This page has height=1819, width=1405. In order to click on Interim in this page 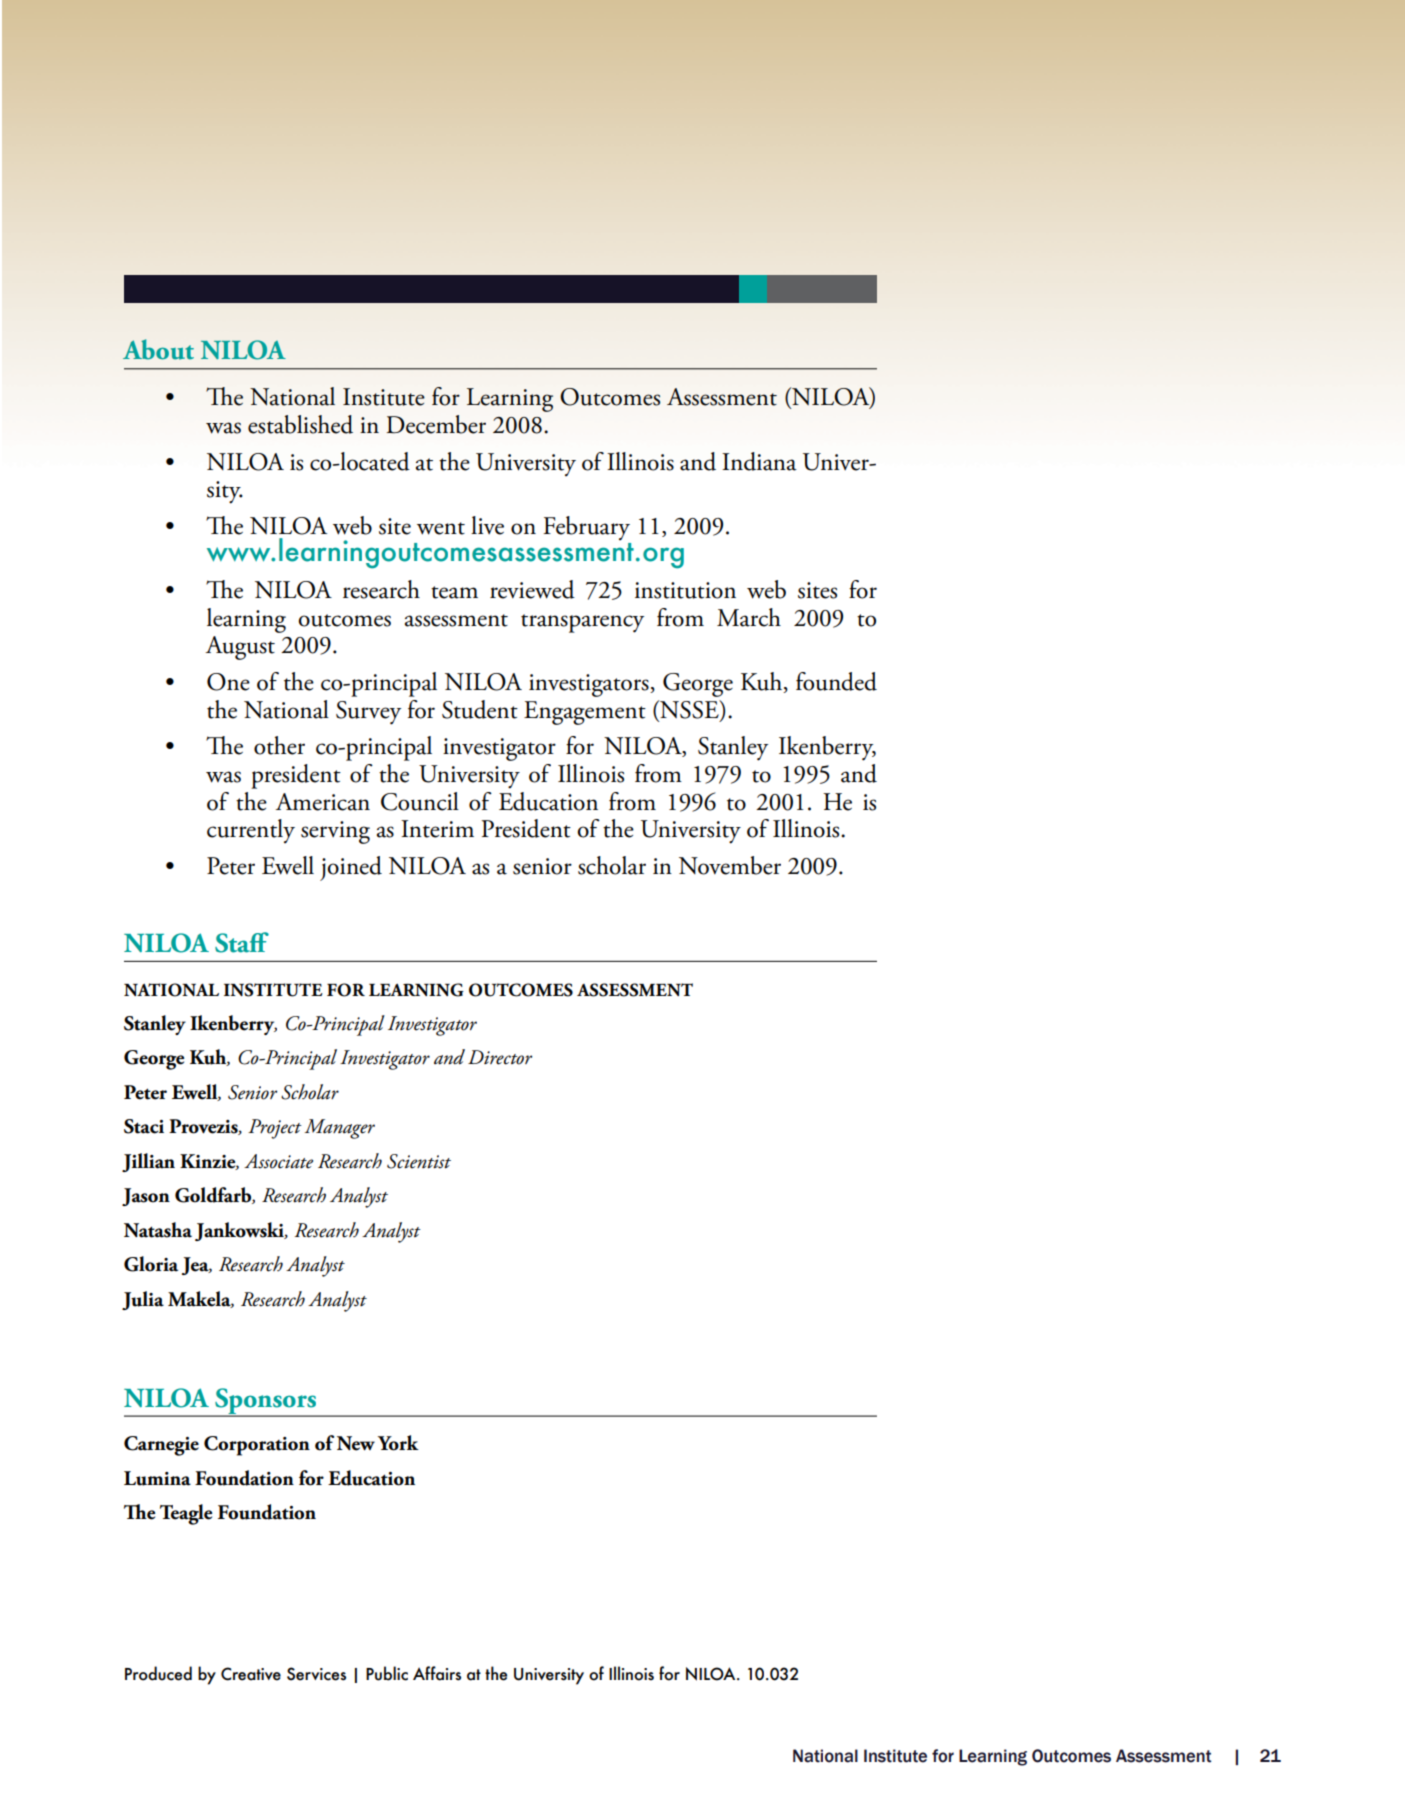, I will do `click(437, 829)`.
